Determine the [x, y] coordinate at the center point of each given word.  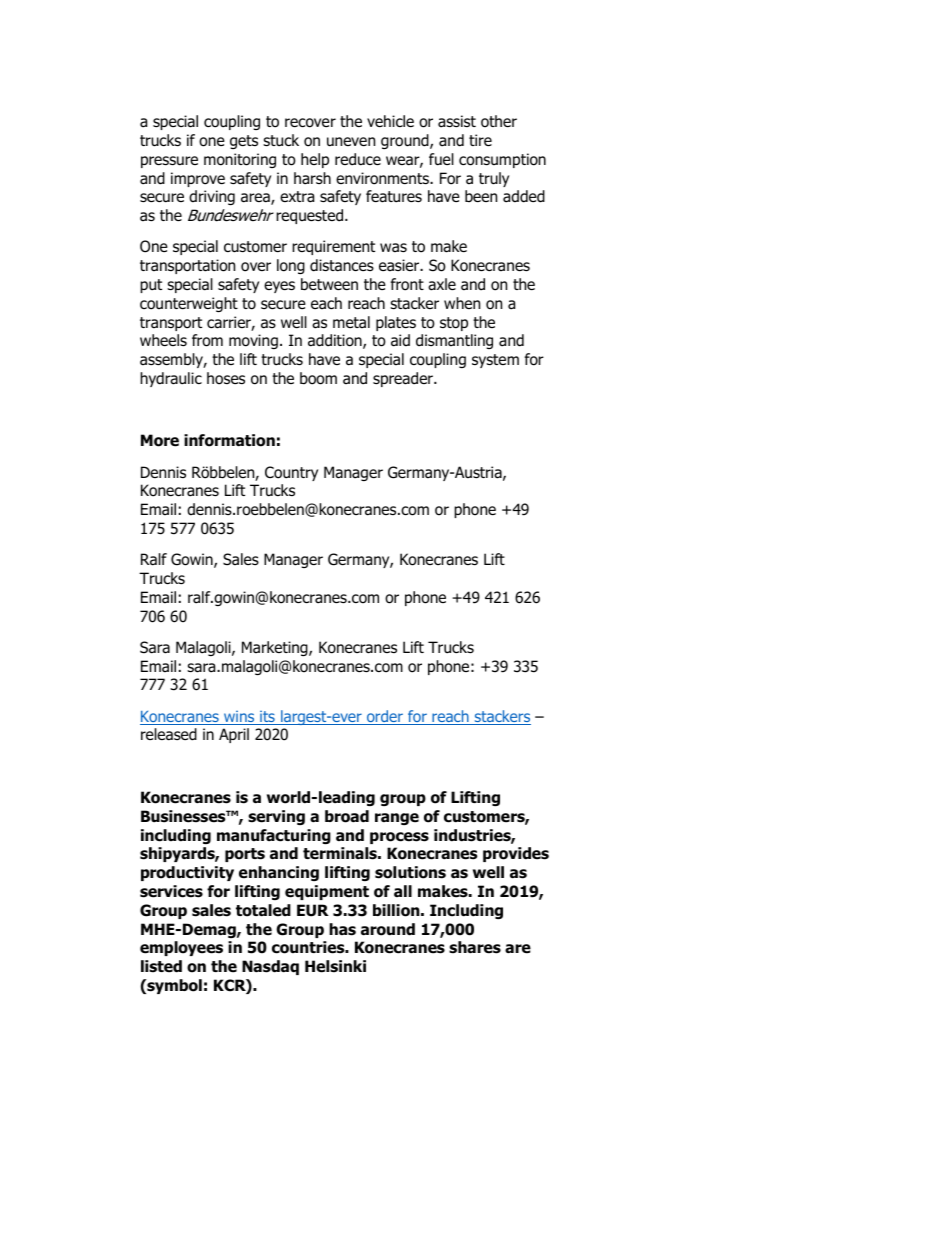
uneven [351, 142]
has [342, 929]
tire [480, 140]
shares [475, 947]
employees [181, 948]
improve [198, 179]
